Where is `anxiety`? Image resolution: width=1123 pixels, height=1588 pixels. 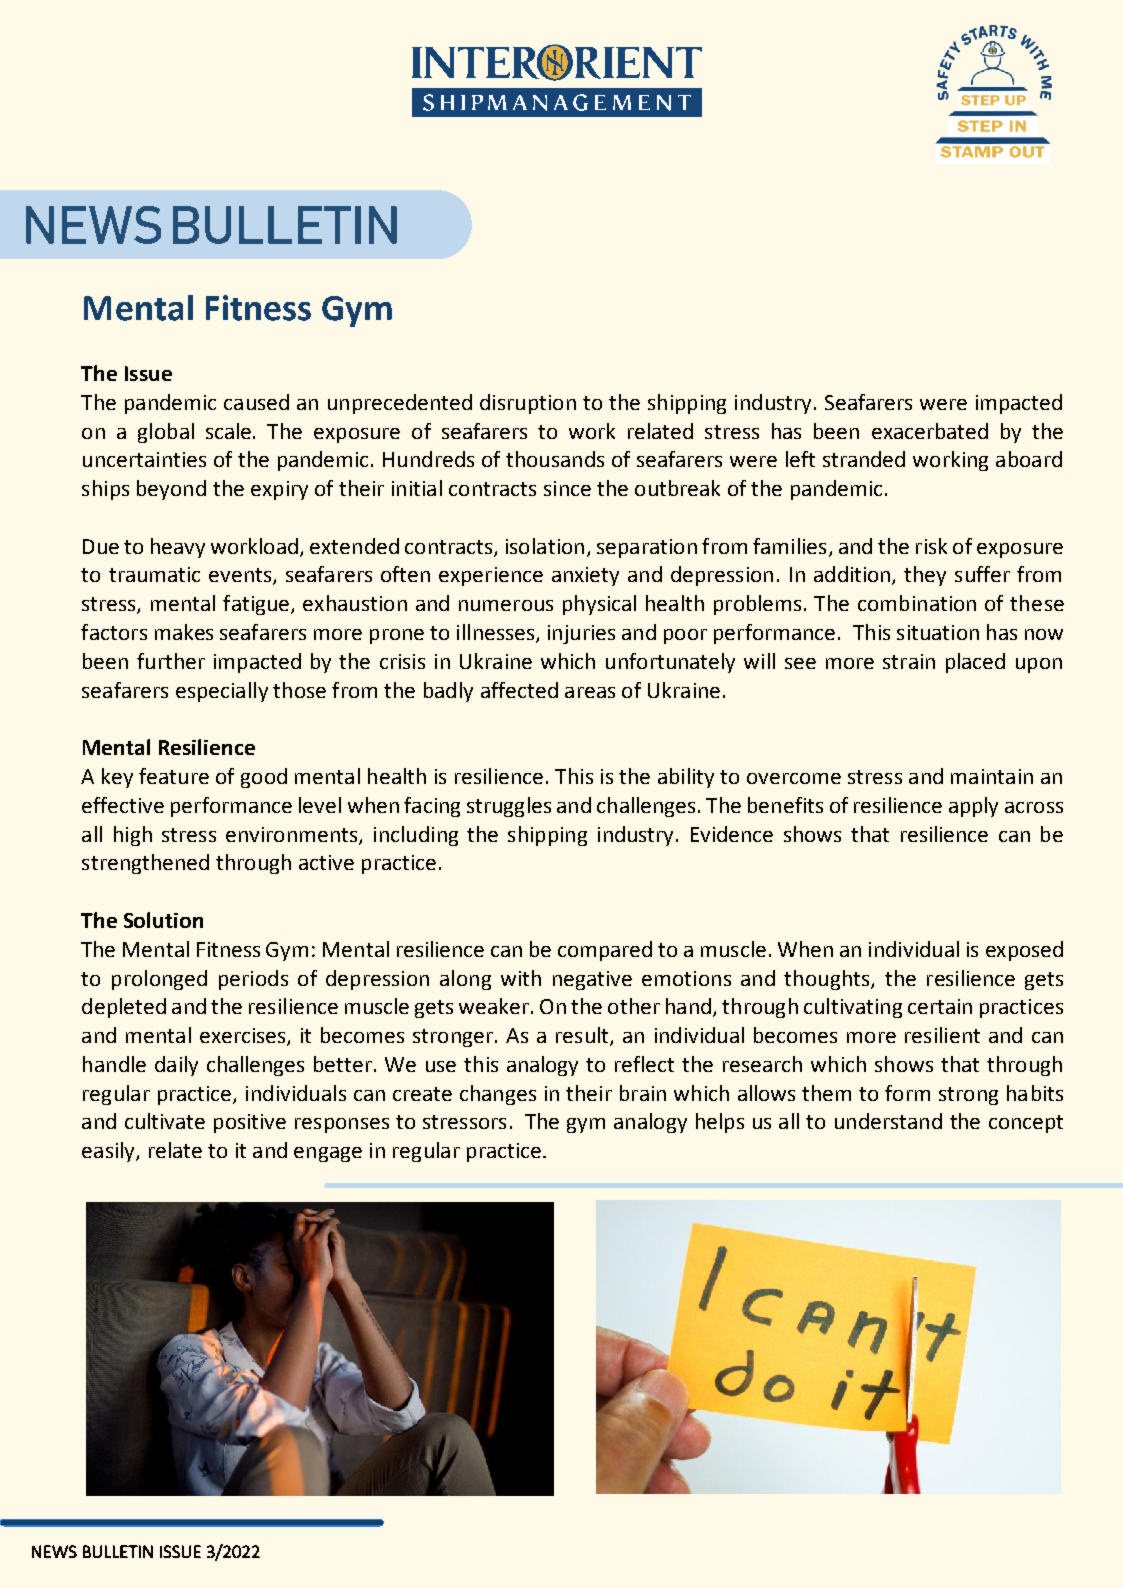
anxiety is located at coordinates (585, 576).
